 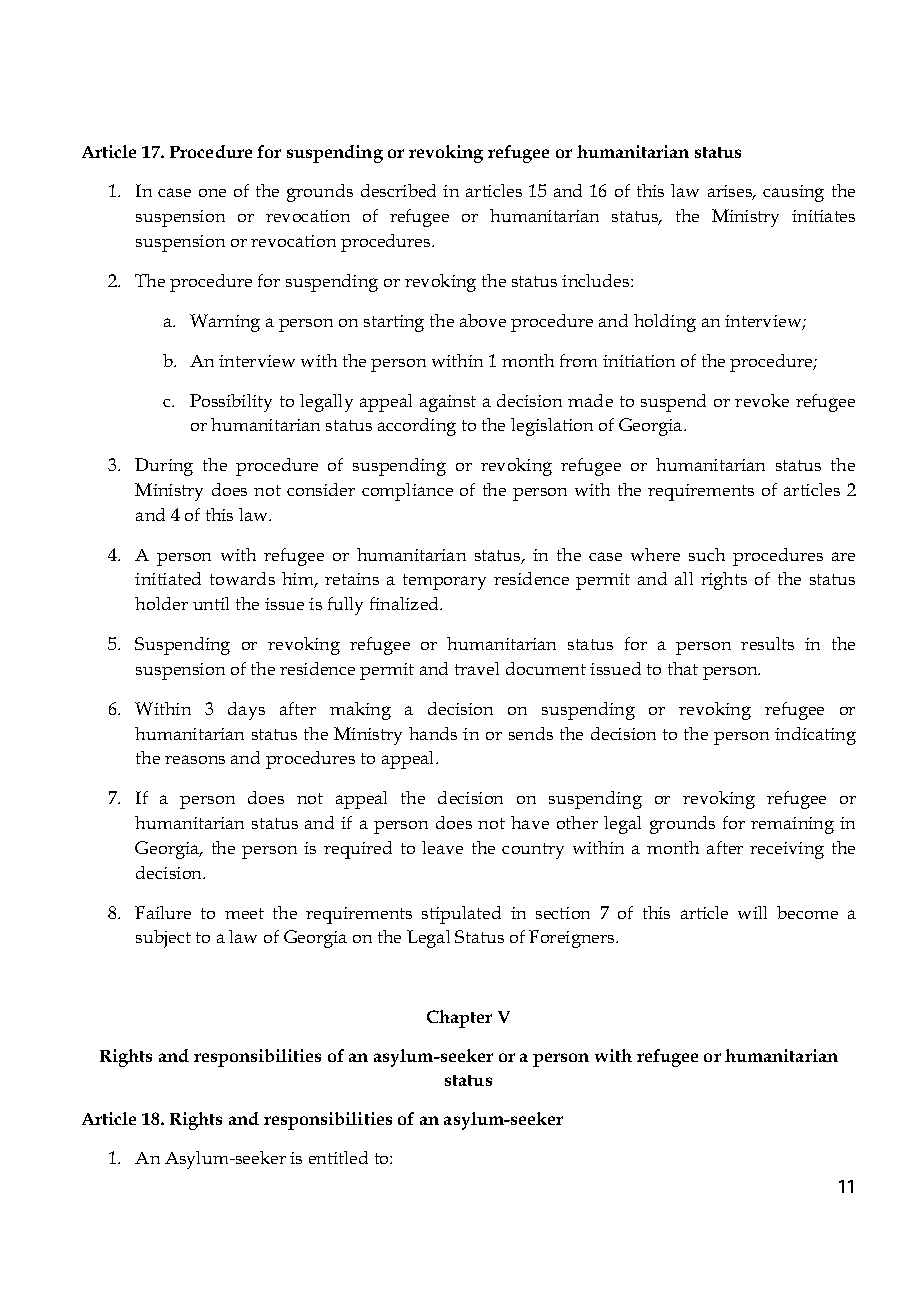 I want to click on described, so click(x=398, y=190).
